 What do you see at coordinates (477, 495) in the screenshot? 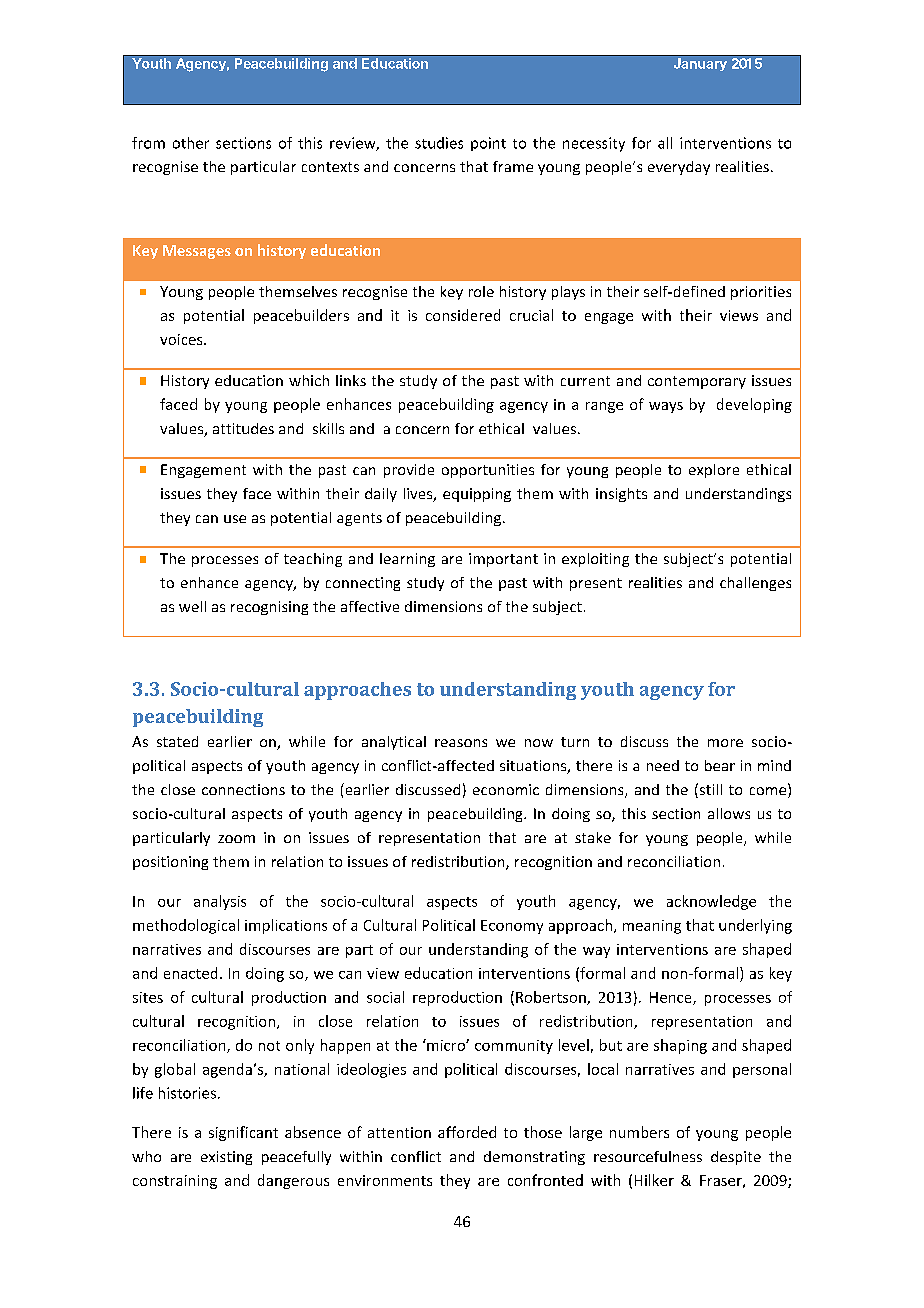
I see `equipping` at bounding box center [477, 495].
